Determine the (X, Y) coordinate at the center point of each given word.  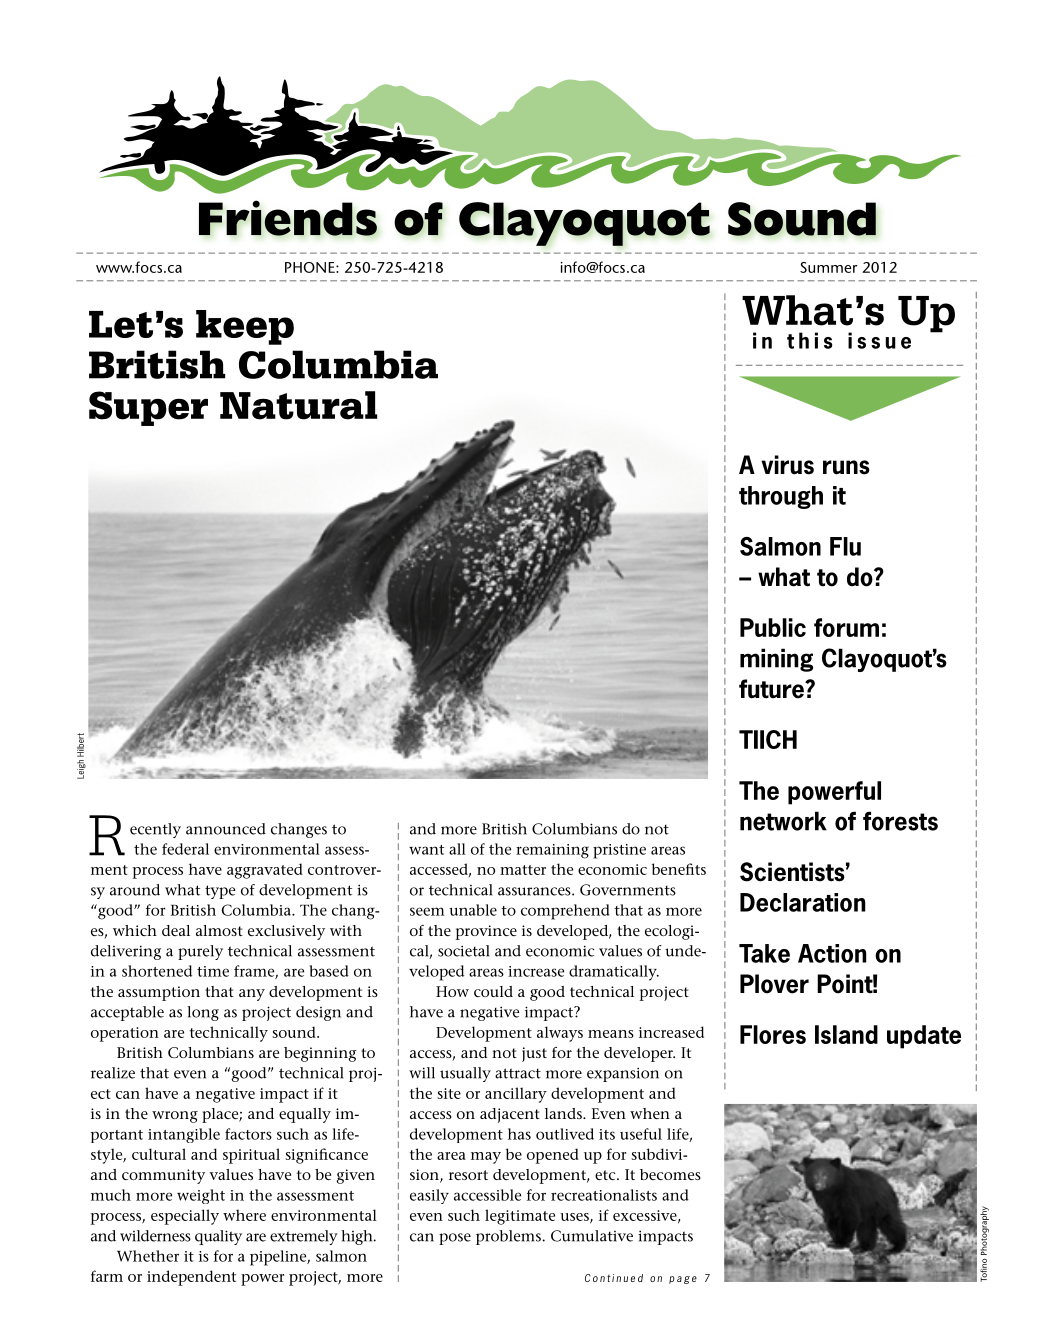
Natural (298, 405)
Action (832, 953)
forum (846, 627)
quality (218, 1237)
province (486, 932)
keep (245, 327)
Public (773, 627)
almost (219, 930)
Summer (828, 267)
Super (148, 408)
